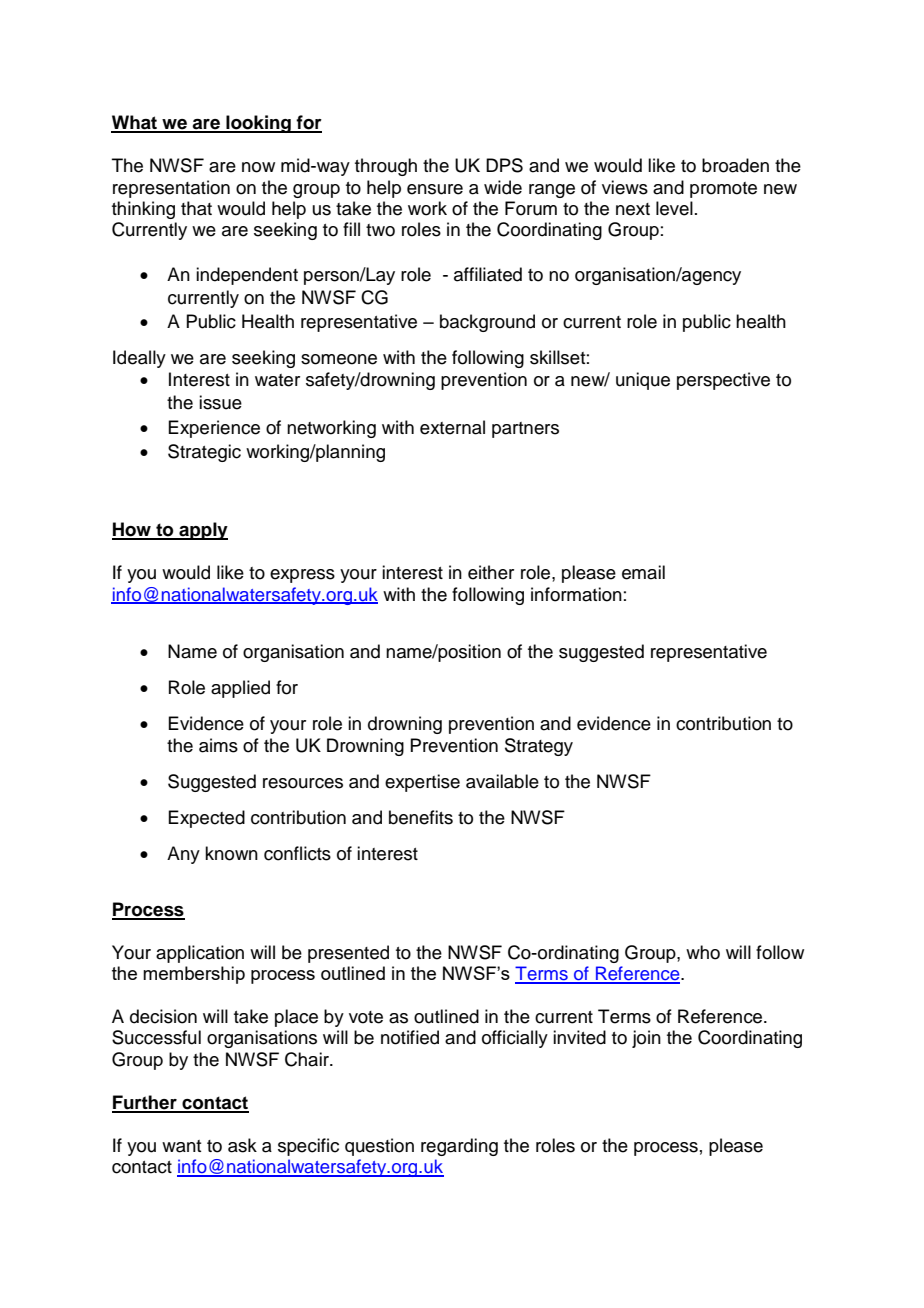 The height and width of the screenshot is (1308, 924). What do you see at coordinates (625, 187) in the screenshot?
I see `views` at bounding box center [625, 187].
